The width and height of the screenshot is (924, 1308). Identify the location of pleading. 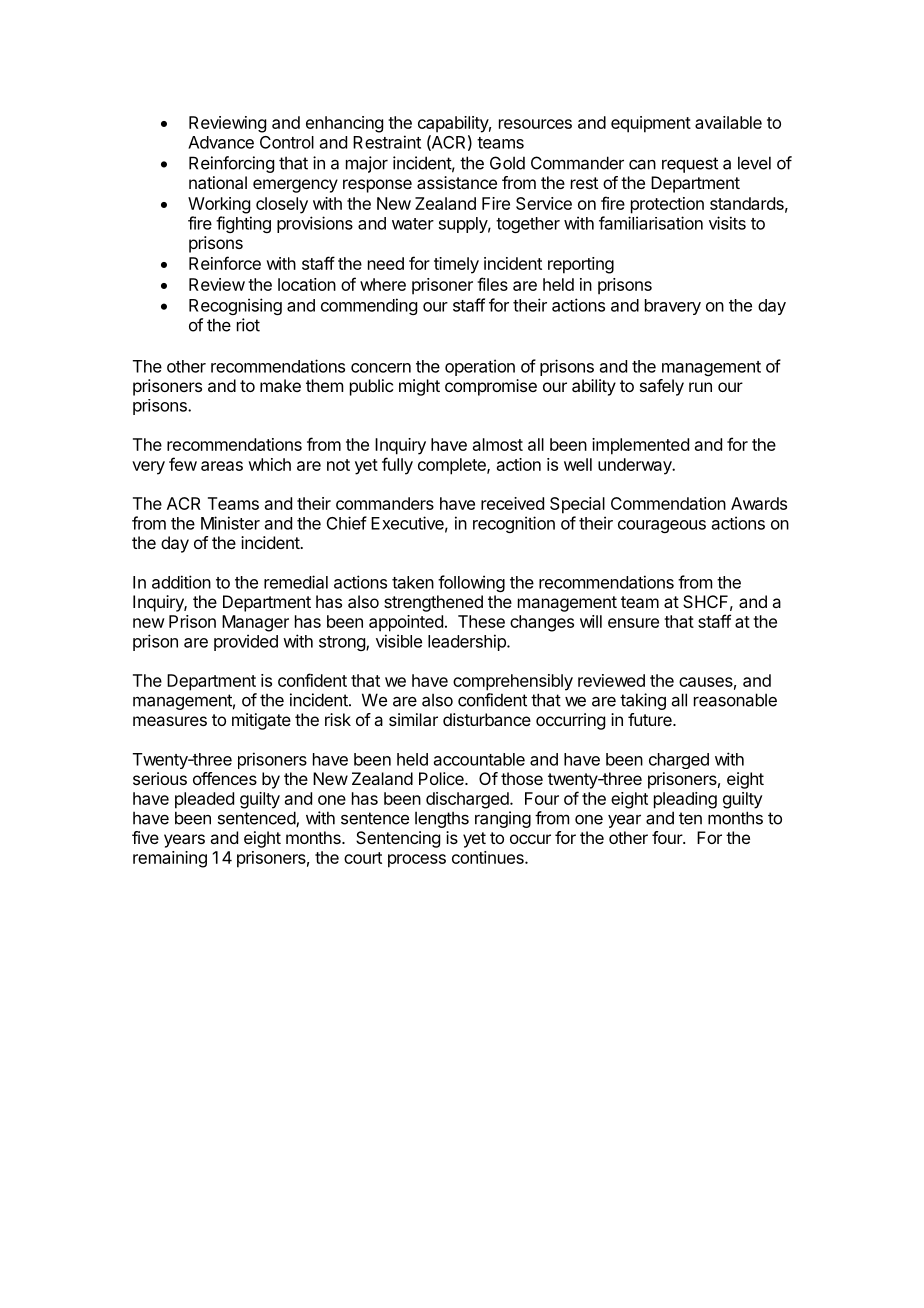
(685, 800).
